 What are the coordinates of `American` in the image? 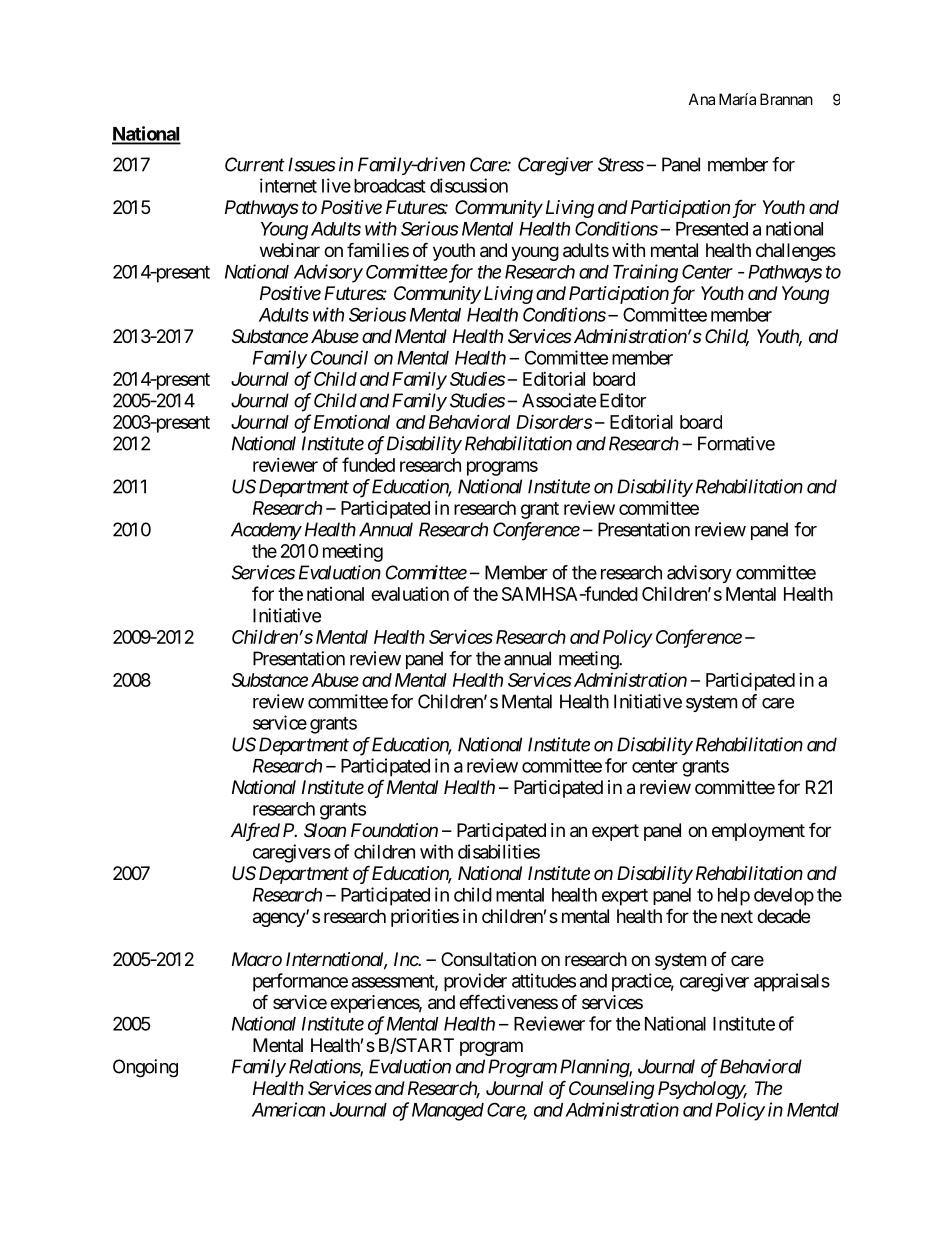 It's located at (288, 1109).
